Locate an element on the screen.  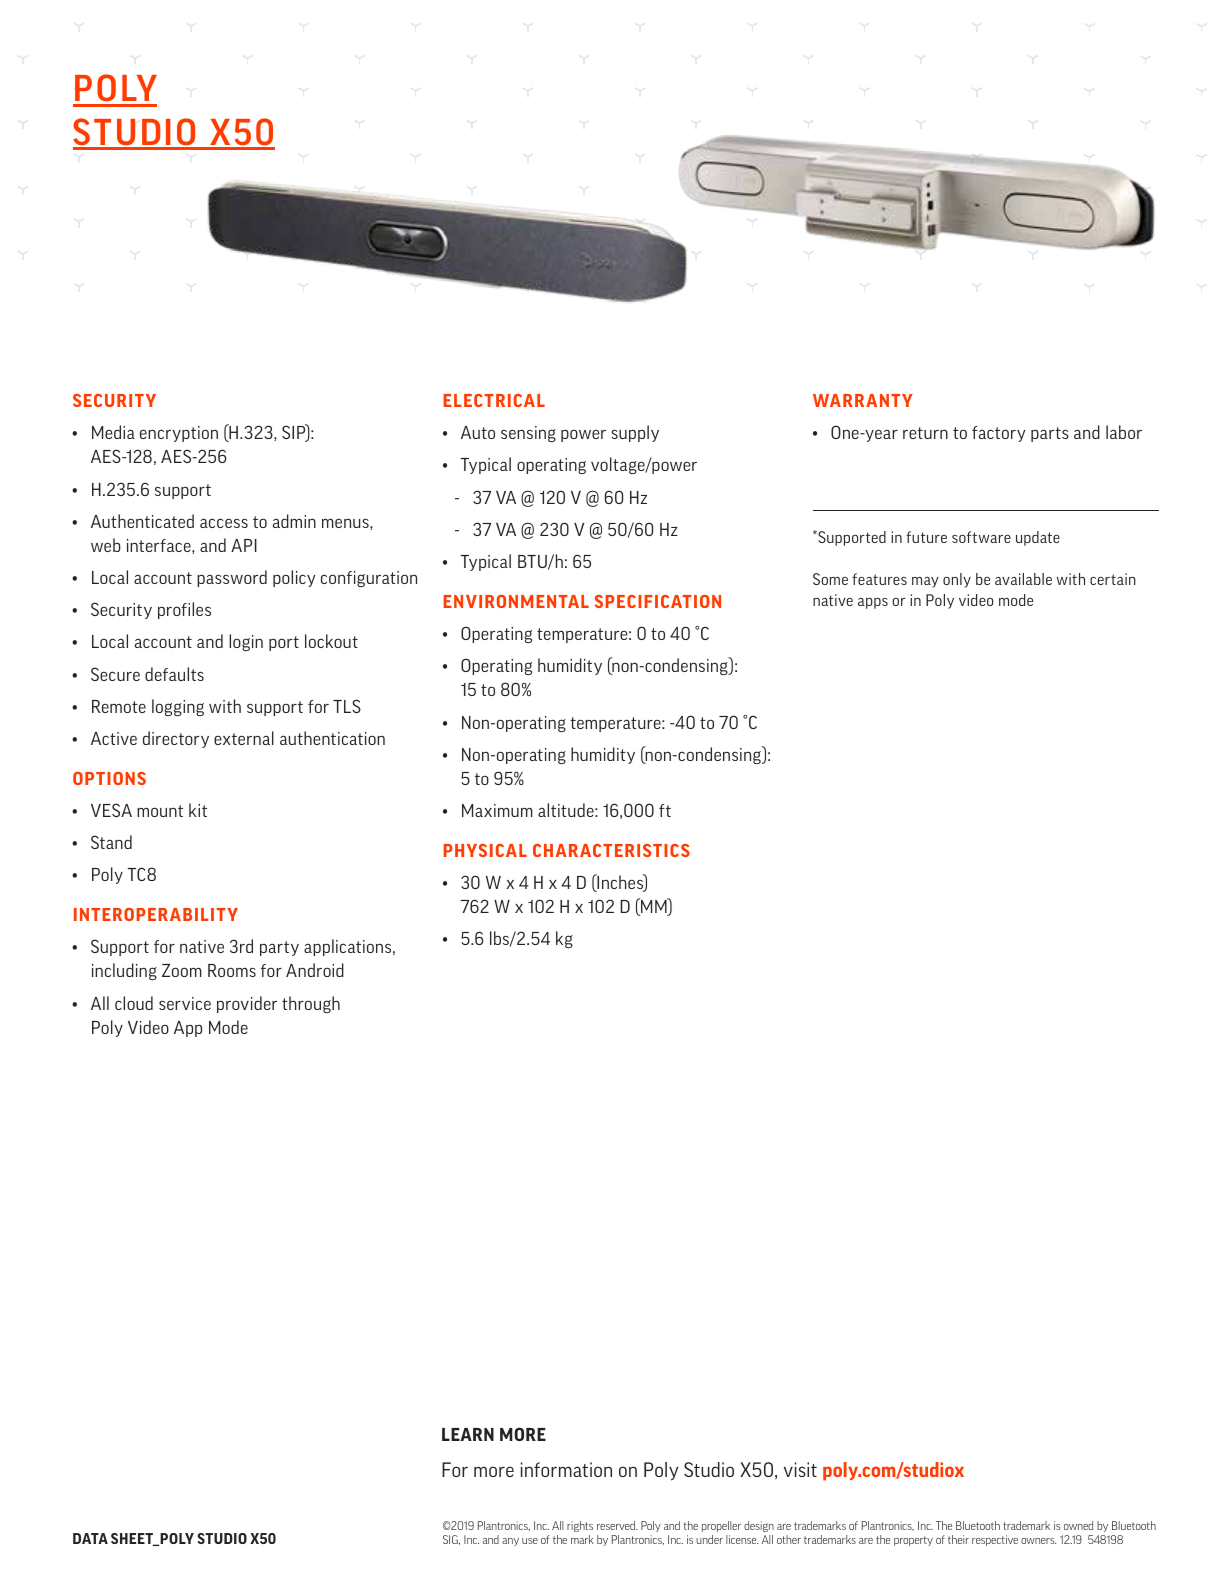
factory is located at coordinates (999, 434).
